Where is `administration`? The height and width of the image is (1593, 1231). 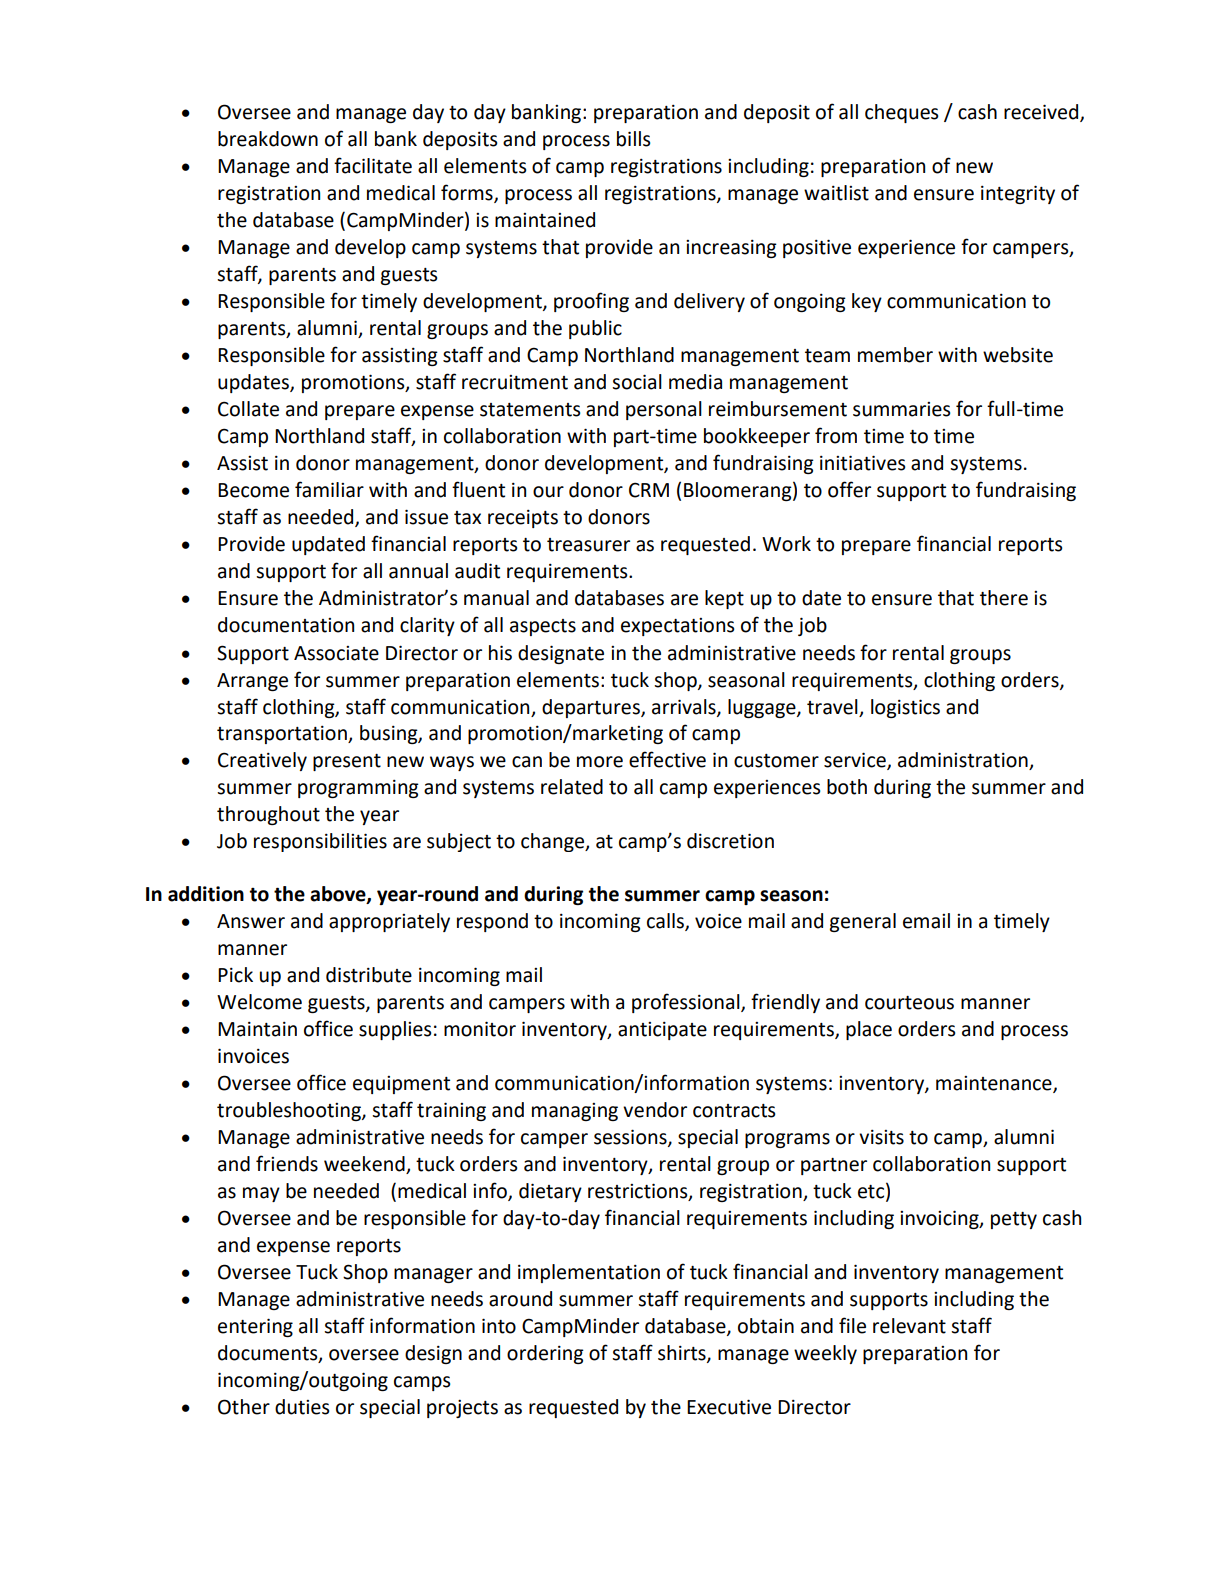 administration is located at coordinates (964, 761).
